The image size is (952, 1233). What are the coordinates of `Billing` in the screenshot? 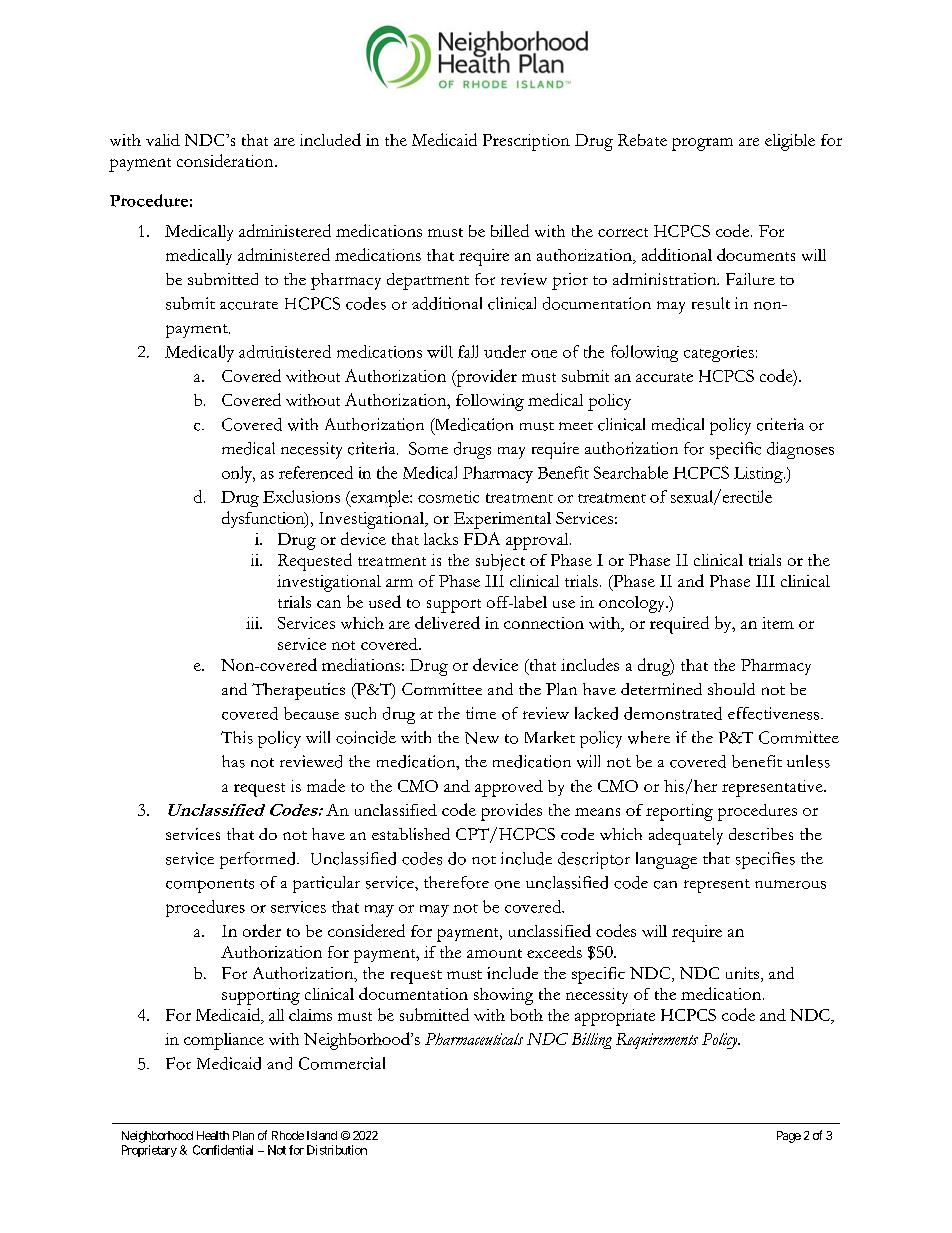 It's located at (592, 1041).
